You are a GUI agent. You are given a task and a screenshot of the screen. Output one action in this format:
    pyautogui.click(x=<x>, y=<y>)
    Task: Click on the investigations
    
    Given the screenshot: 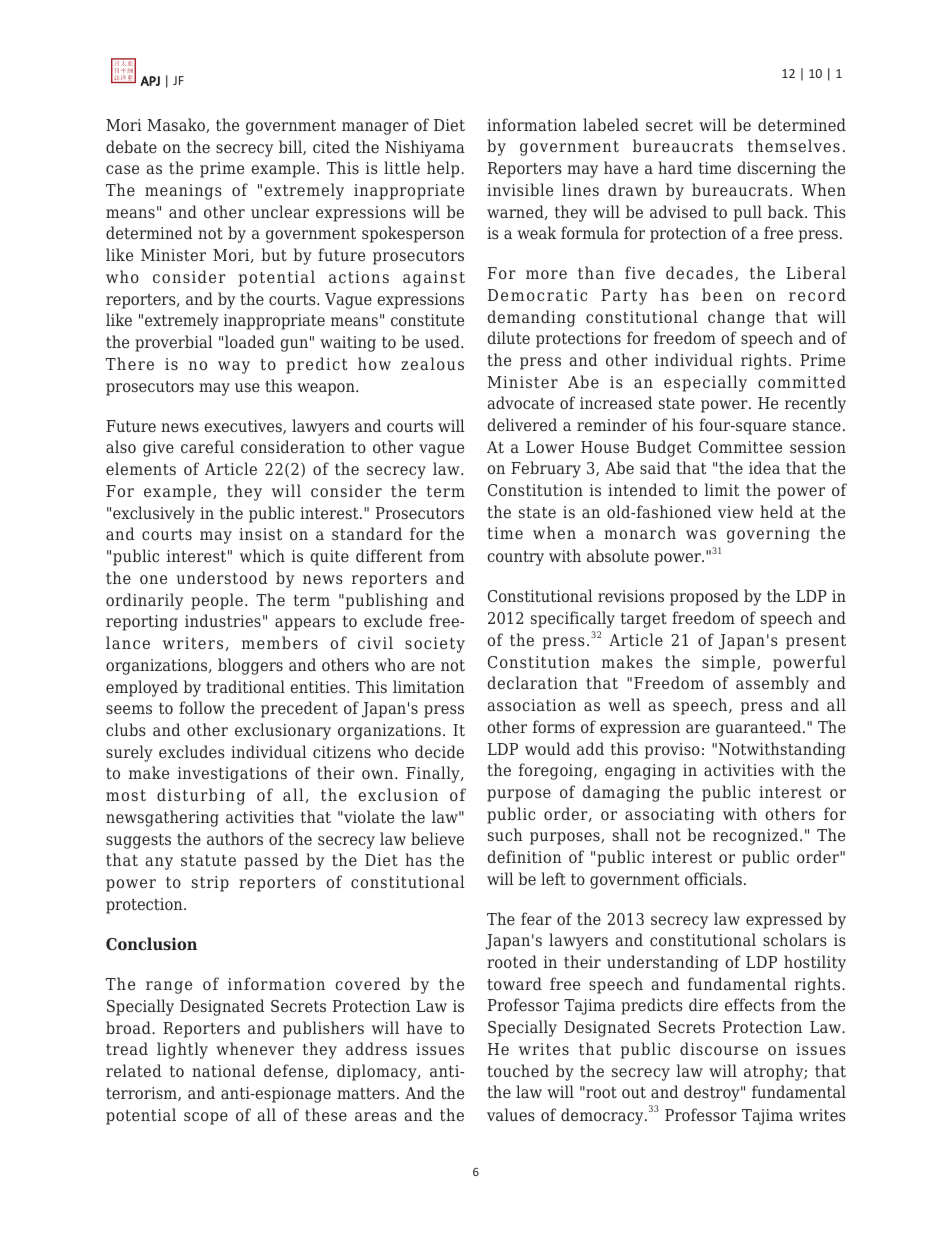 What is the action you would take?
    pyautogui.click(x=232, y=775)
